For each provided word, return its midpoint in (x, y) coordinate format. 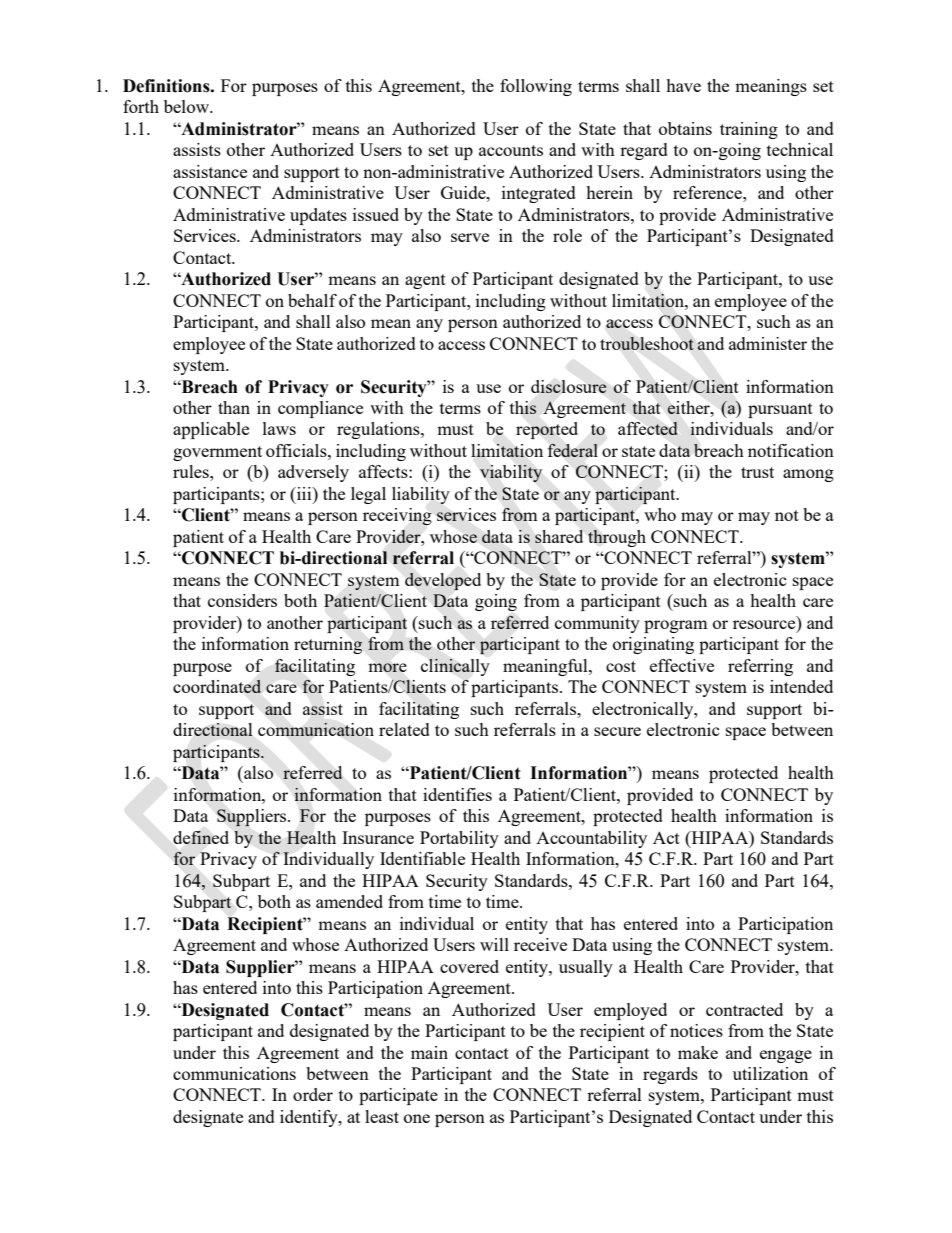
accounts (511, 150)
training (749, 130)
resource (765, 626)
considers (242, 600)
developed (443, 581)
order (313, 1094)
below (188, 106)
